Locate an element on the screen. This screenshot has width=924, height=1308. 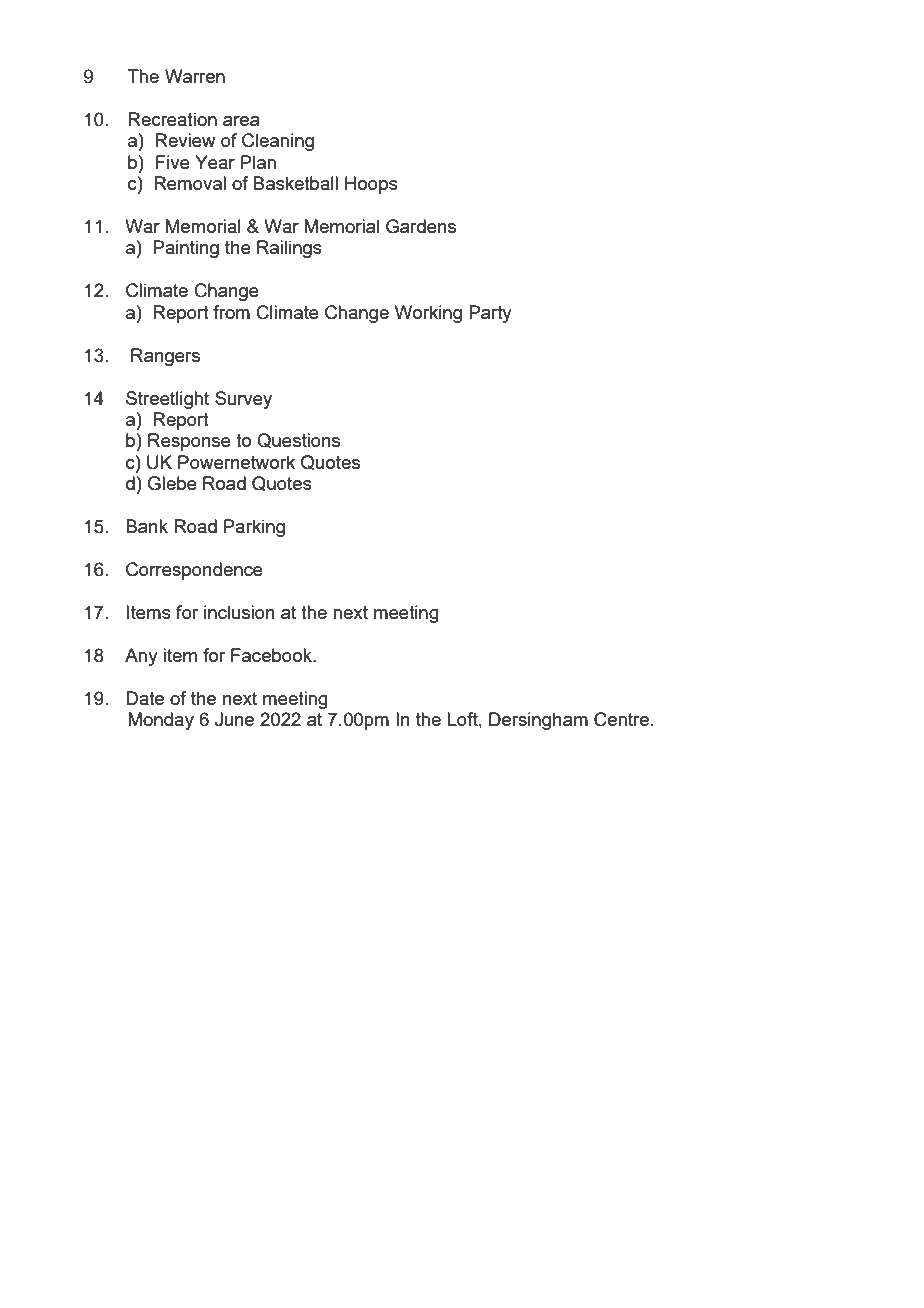
June is located at coordinates (234, 719).
